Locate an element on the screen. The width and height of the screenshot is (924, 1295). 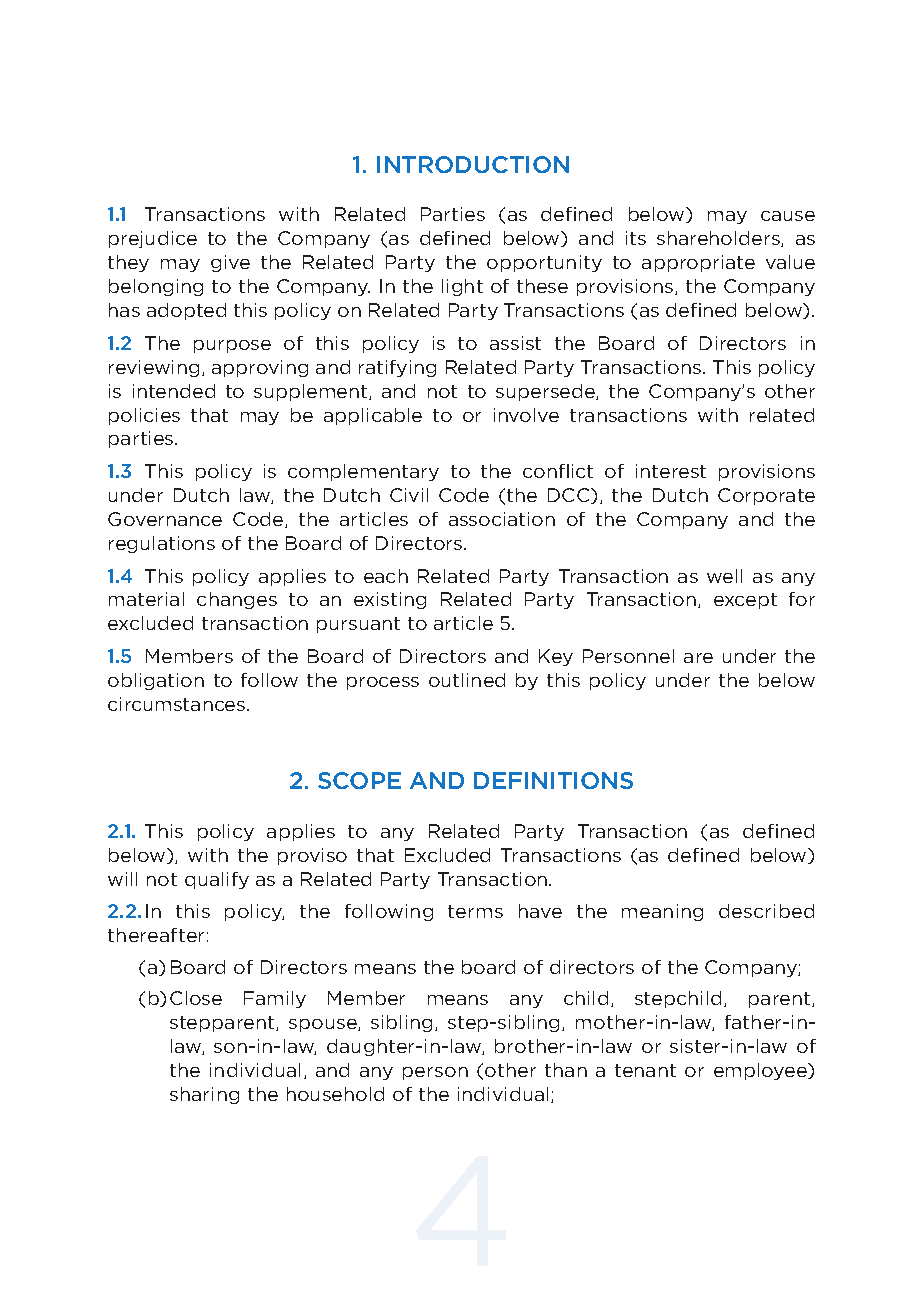
shareholders is located at coordinates (719, 239).
